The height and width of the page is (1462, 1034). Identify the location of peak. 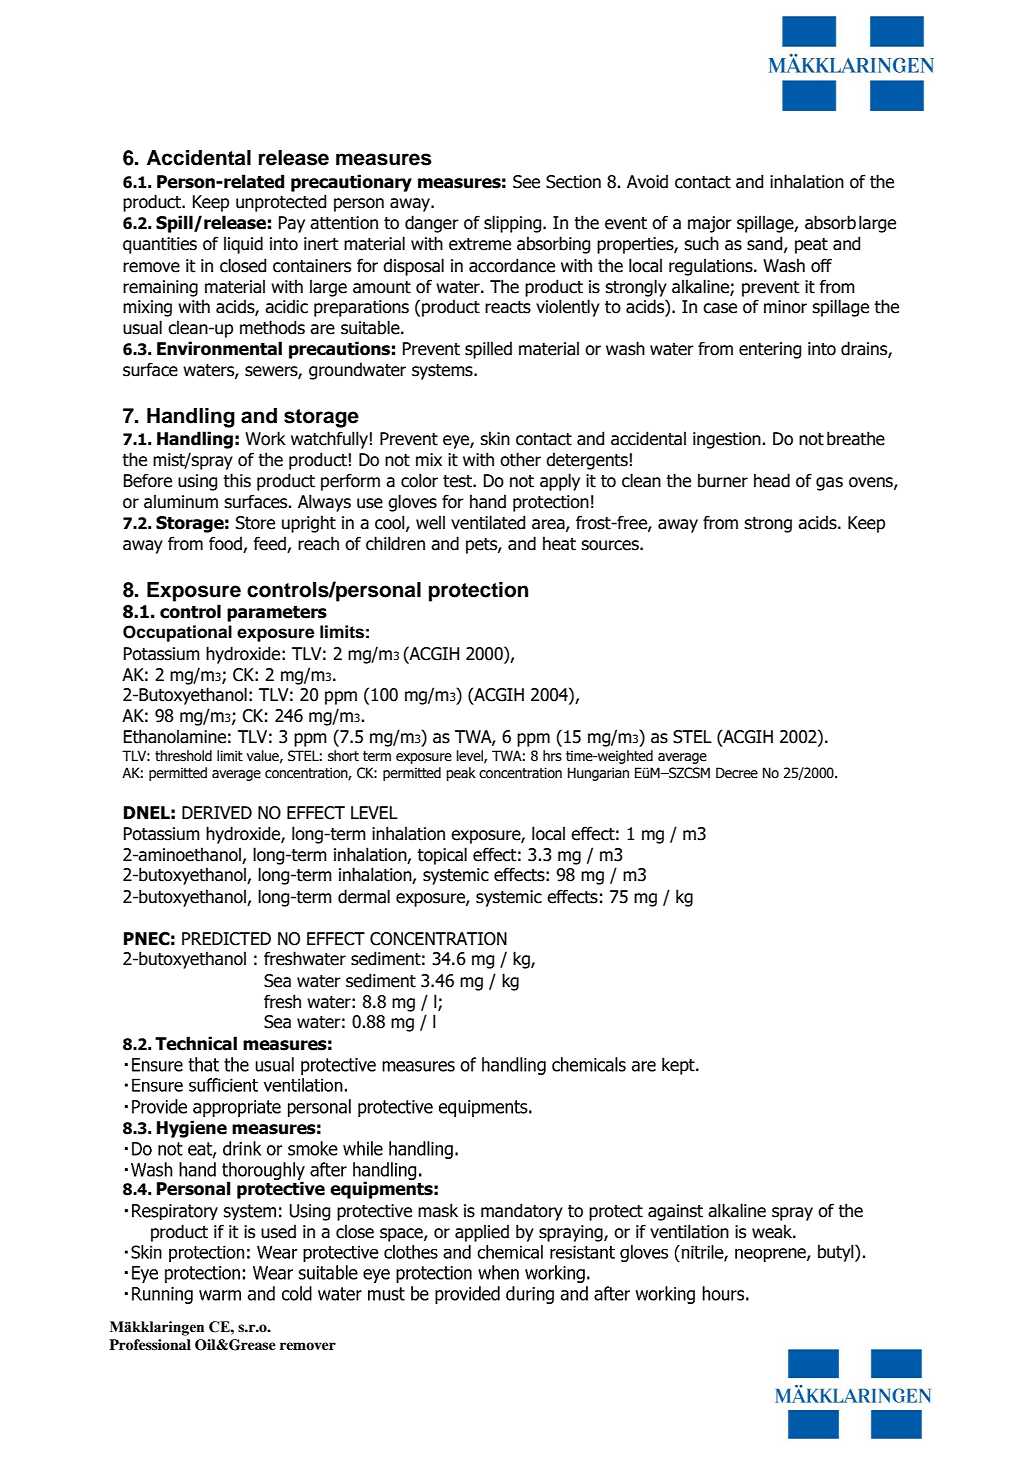
(461, 774).
